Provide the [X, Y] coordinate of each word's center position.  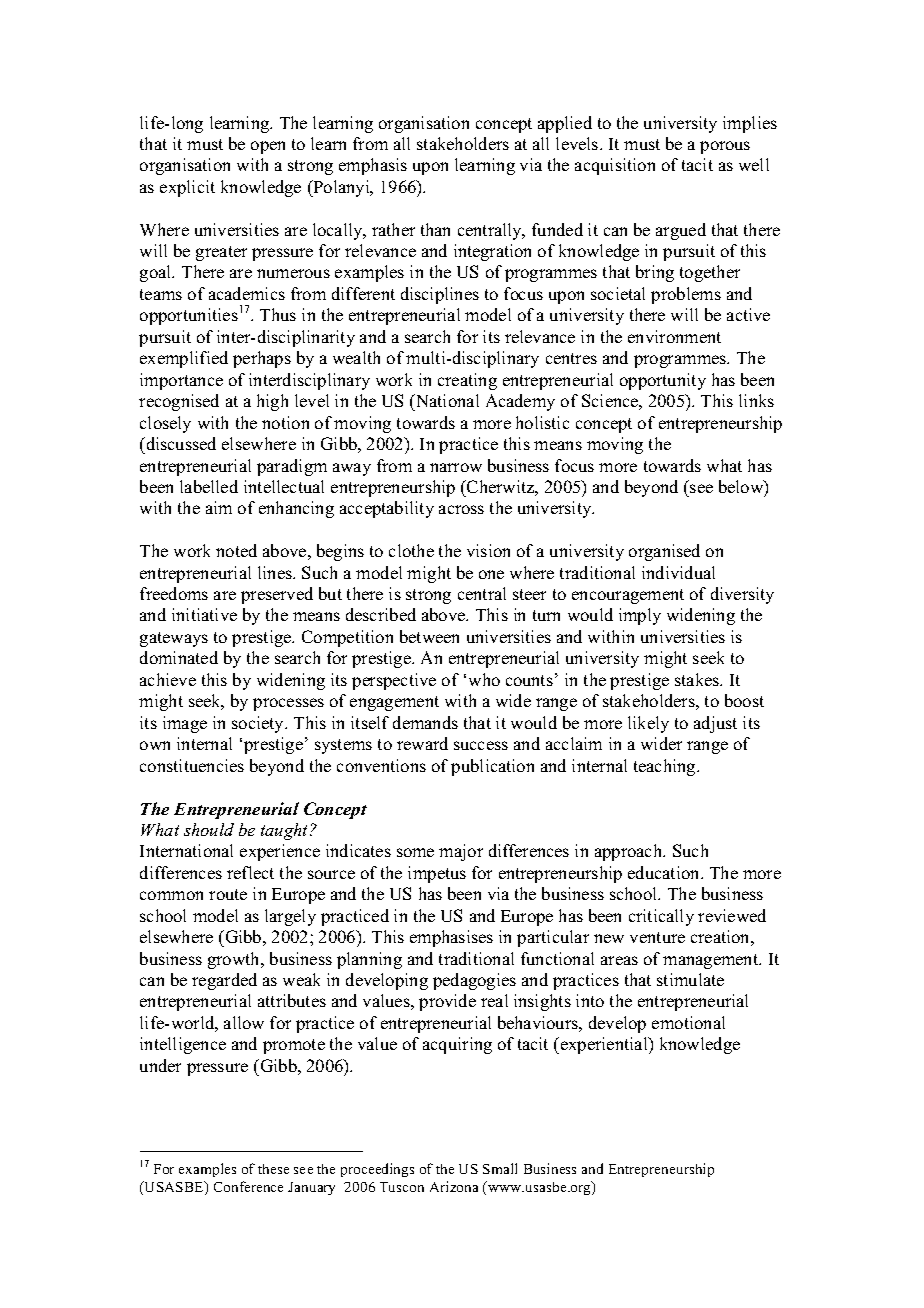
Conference [248, 1186]
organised [664, 552]
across [461, 509]
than [435, 229]
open [268, 147]
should [209, 829]
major [461, 852]
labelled [209, 486]
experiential [605, 1045]
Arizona [454, 1186]
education [665, 872]
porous [725, 147]
